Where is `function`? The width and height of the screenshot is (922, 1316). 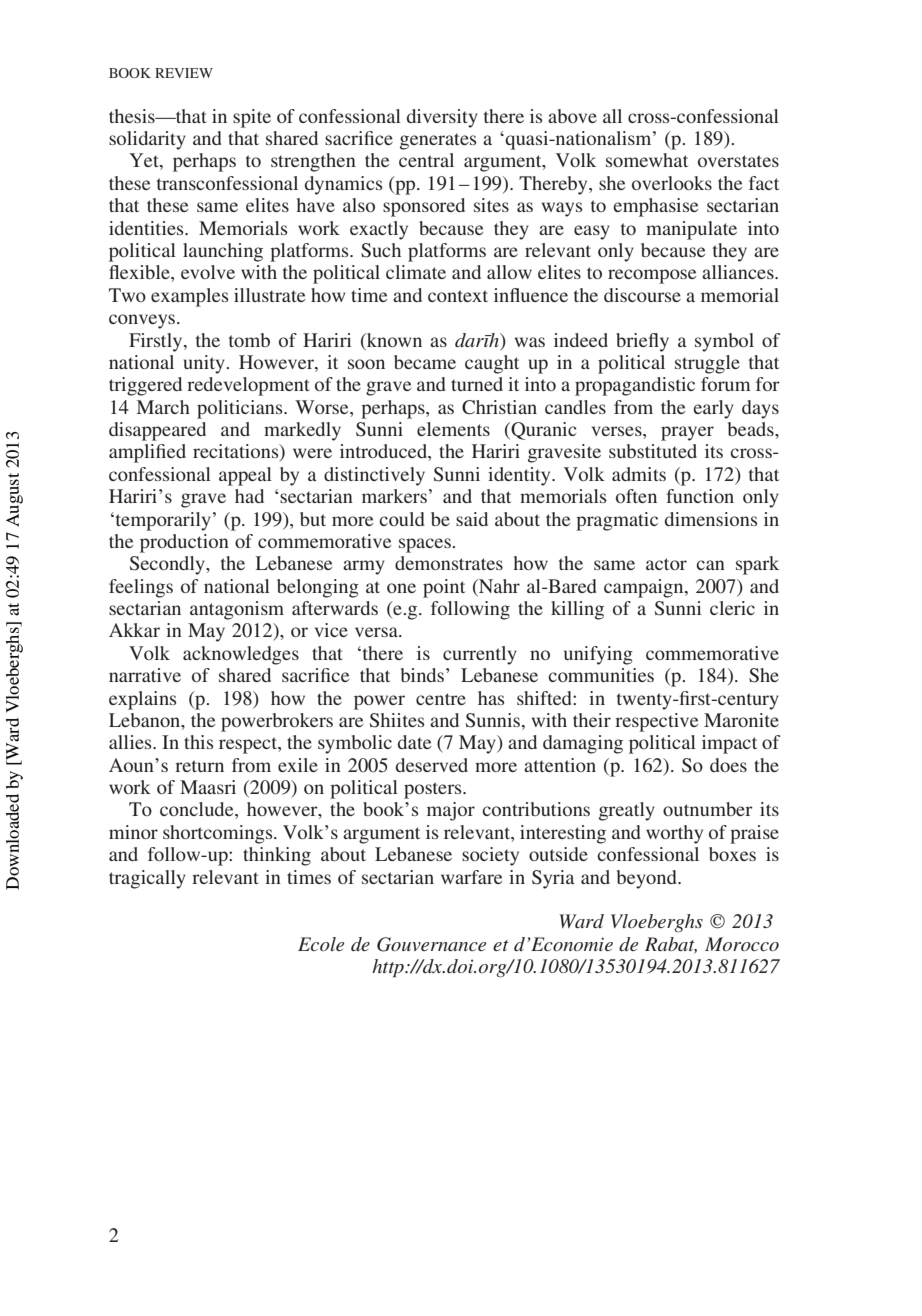 function is located at coordinates (700, 496).
